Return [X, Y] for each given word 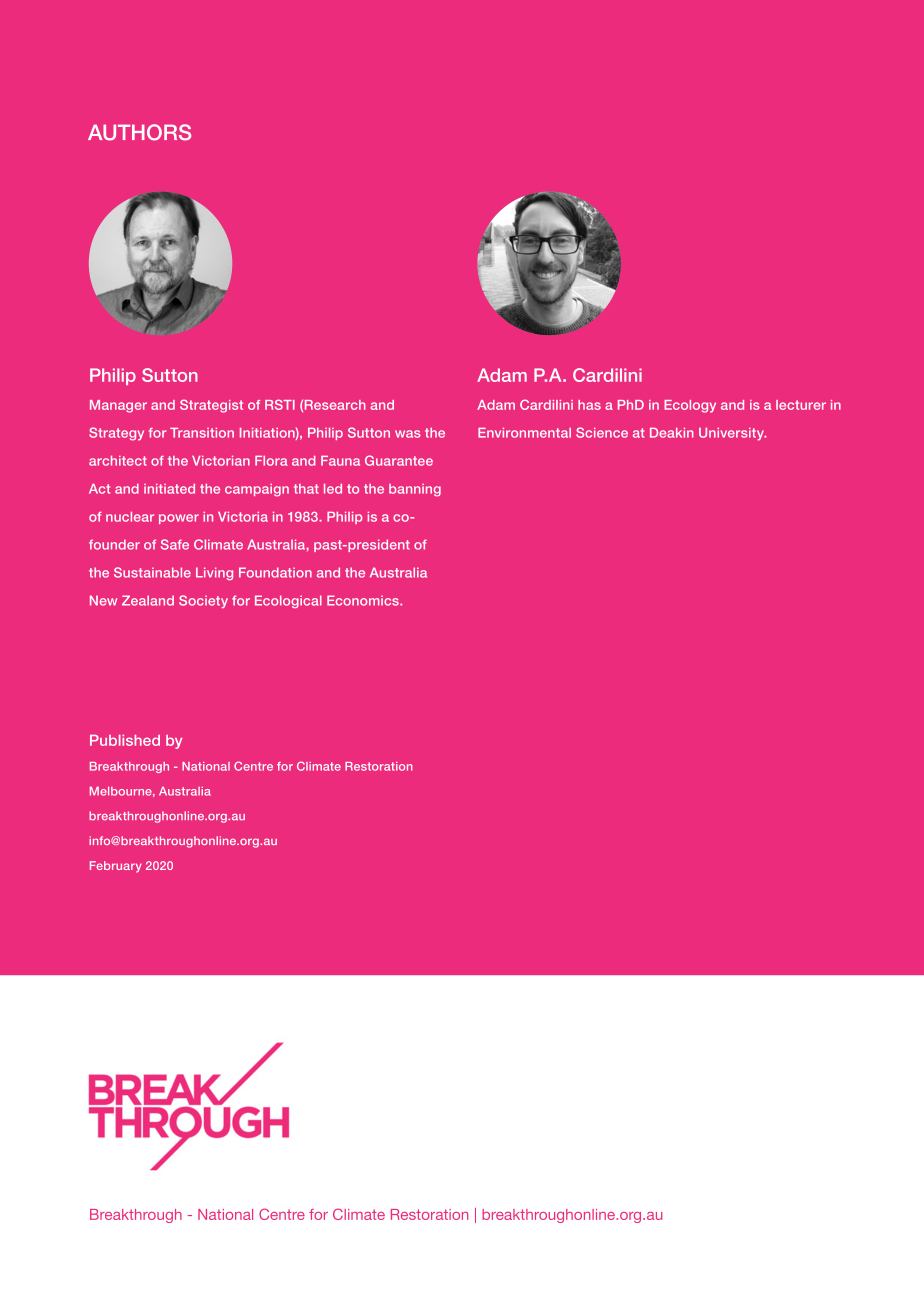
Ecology [690, 406]
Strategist [211, 406]
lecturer [801, 405]
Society [203, 601]
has [589, 405]
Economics [364, 600]
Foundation [275, 572]
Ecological [288, 601]
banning [415, 490]
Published [125, 740]
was [408, 434]
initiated [169, 489]
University [732, 434]
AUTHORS [139, 132]
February [116, 867]
